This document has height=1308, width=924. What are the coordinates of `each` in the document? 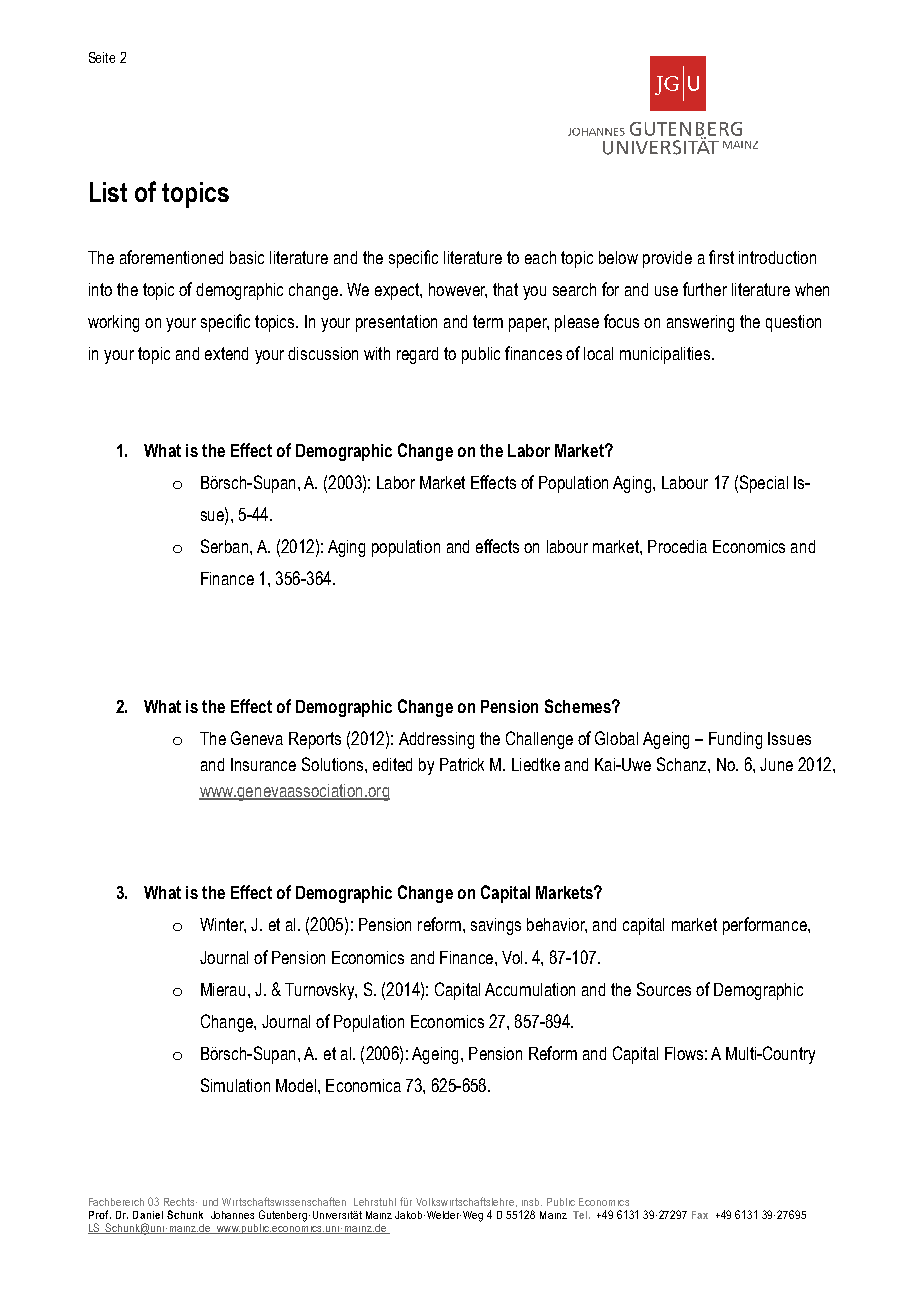 It's located at (540, 257).
